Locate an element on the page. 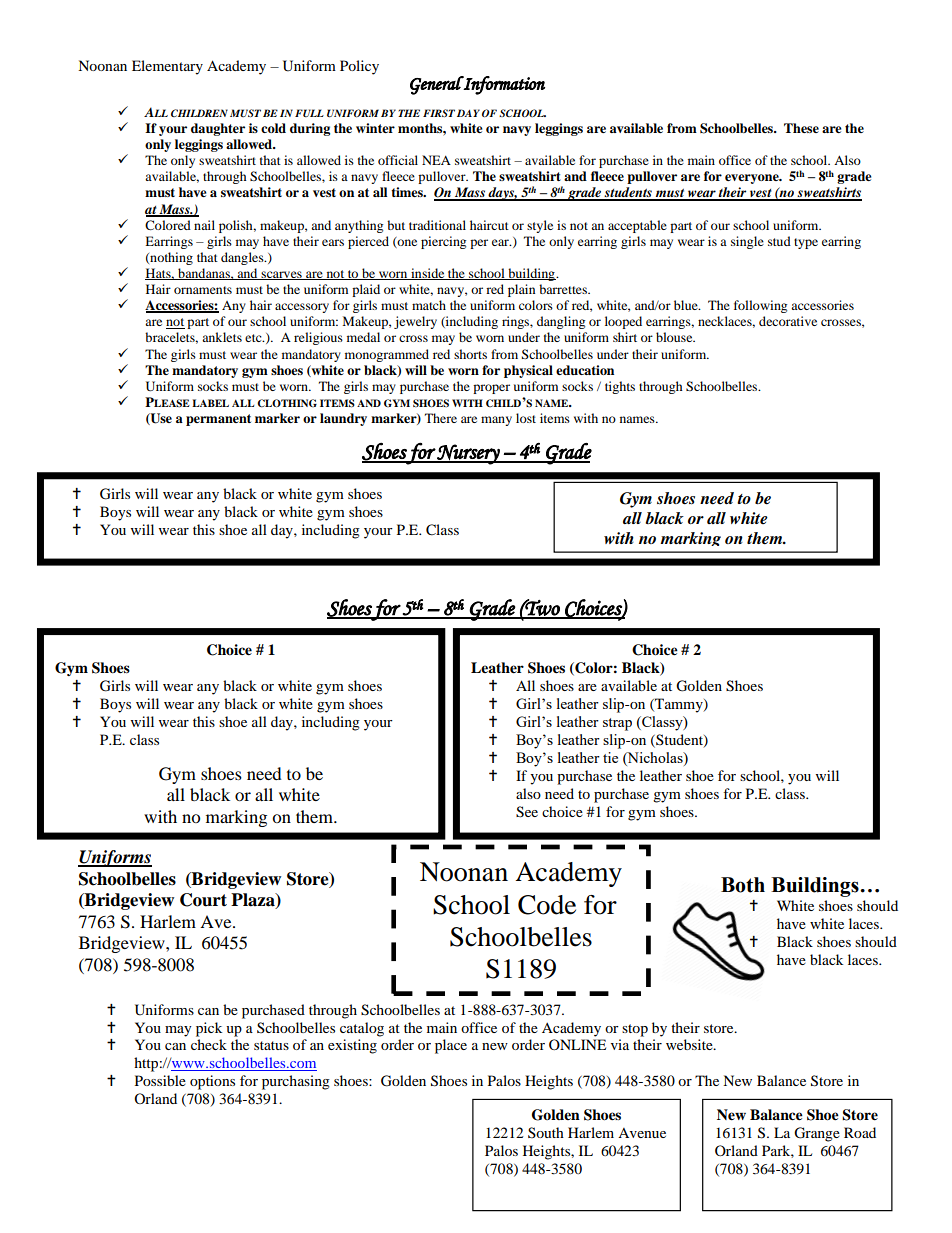 This page has height=1233, width=952. Information is located at coordinates (503, 85).
